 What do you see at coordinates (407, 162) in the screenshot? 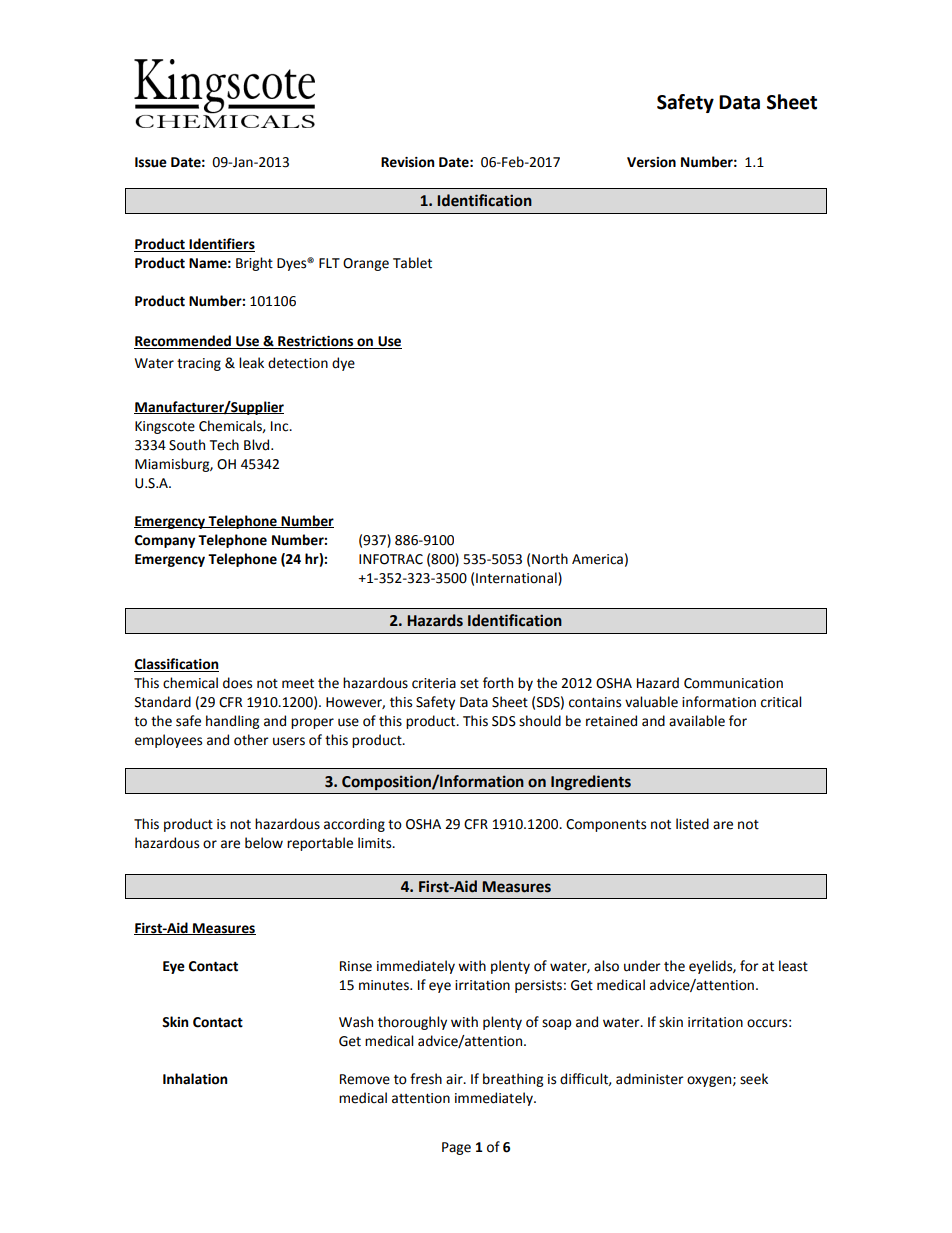
I see `Revision` at bounding box center [407, 162].
